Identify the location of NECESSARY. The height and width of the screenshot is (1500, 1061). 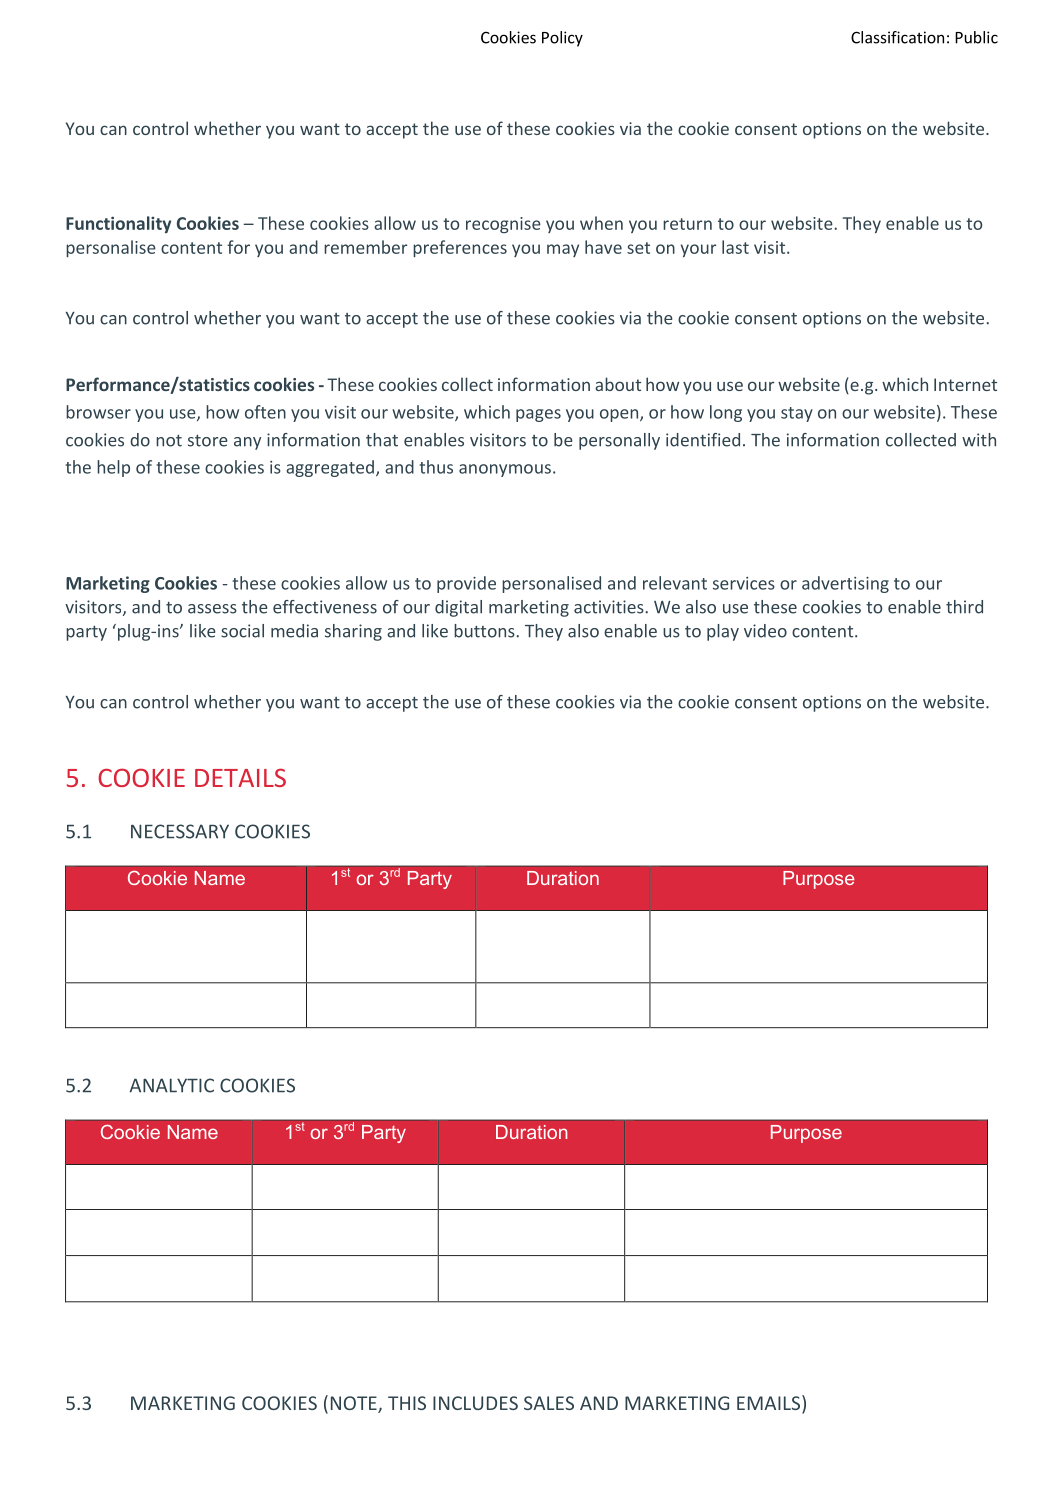
(180, 831).
